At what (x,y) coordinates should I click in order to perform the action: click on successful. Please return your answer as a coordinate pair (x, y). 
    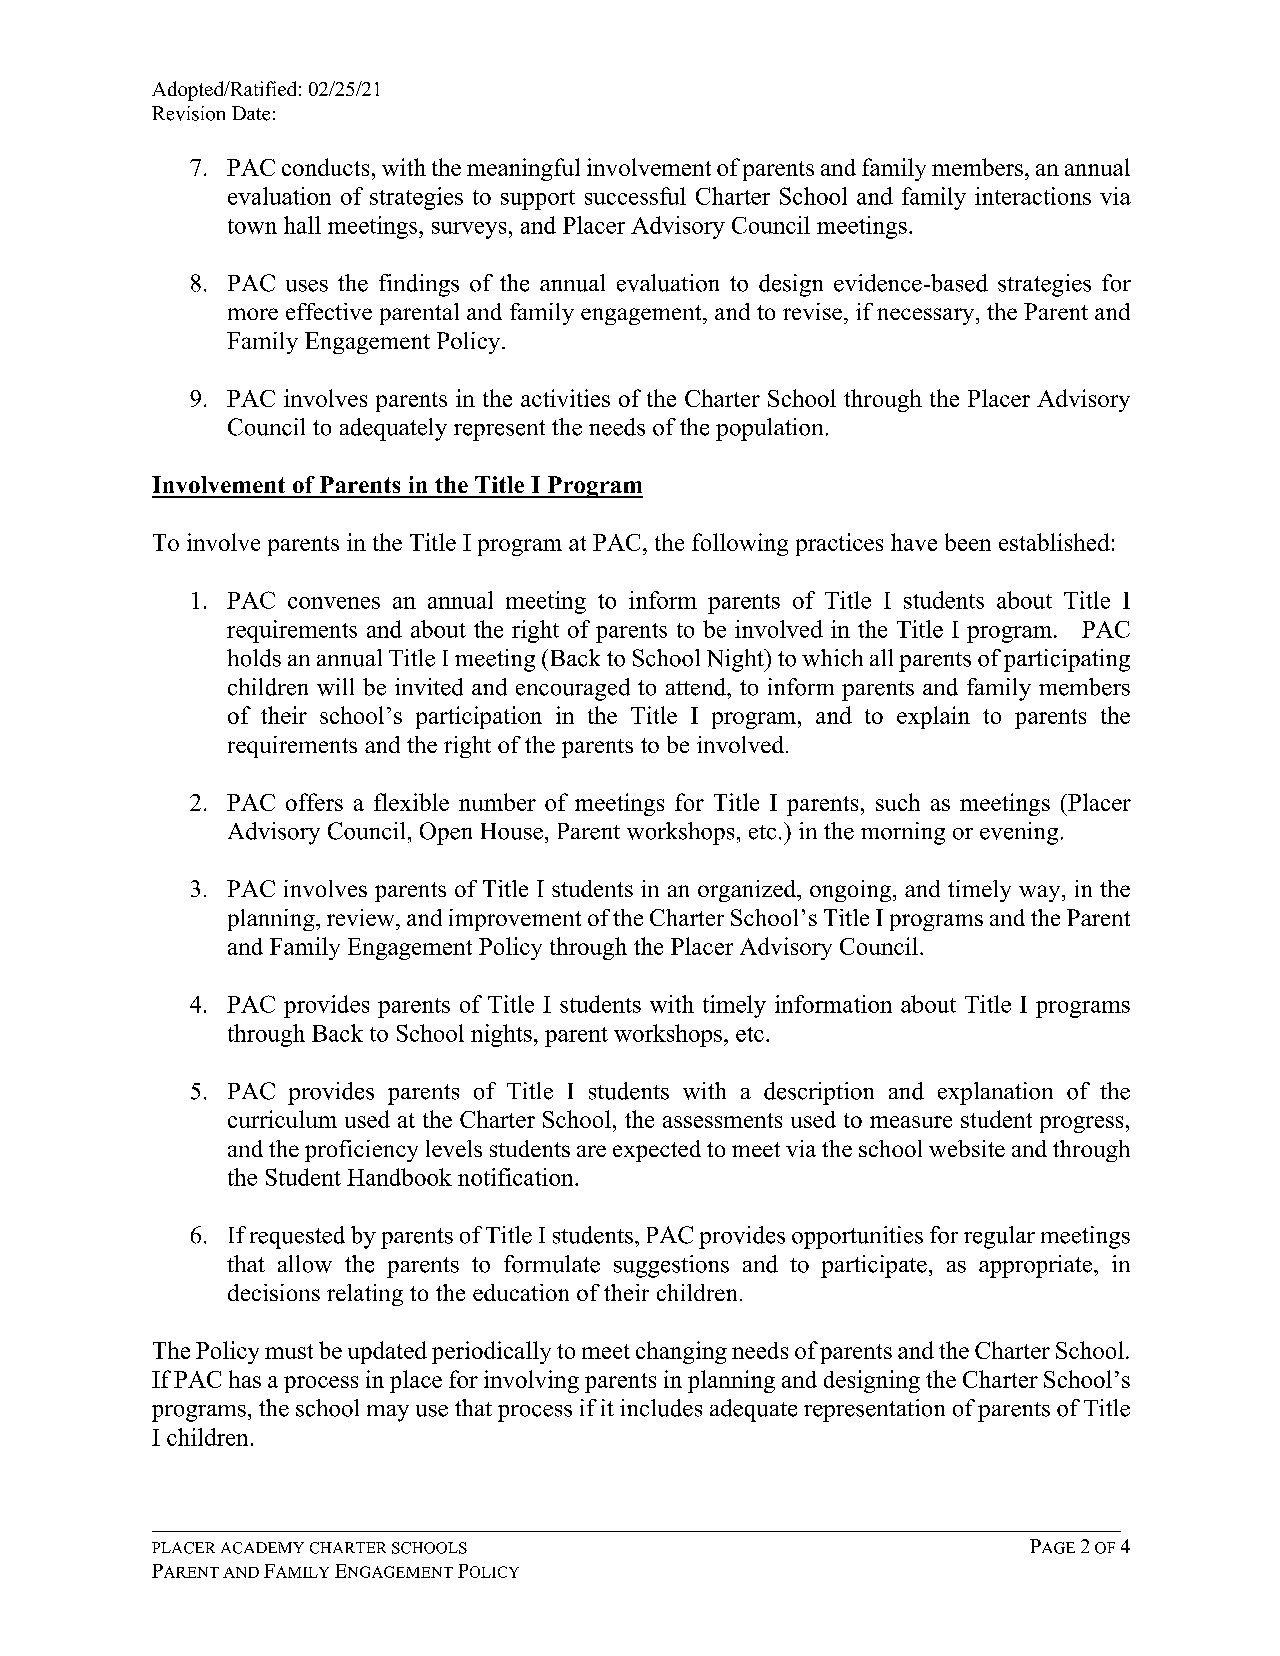
    Looking at the image, I should click on (635, 196).
